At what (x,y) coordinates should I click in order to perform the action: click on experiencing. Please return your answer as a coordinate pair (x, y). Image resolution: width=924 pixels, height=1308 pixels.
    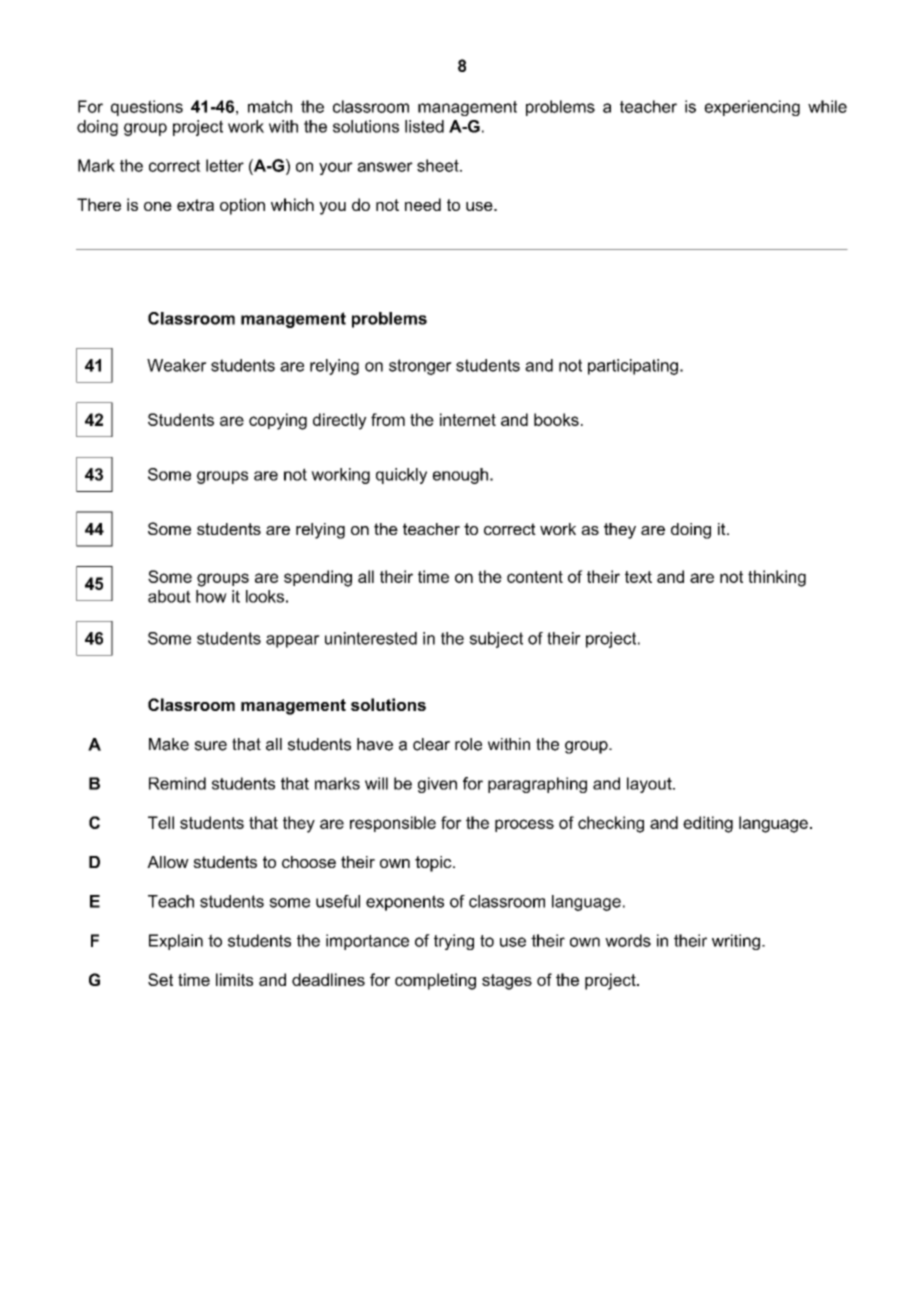
    Looking at the image, I should click on (752, 108).
